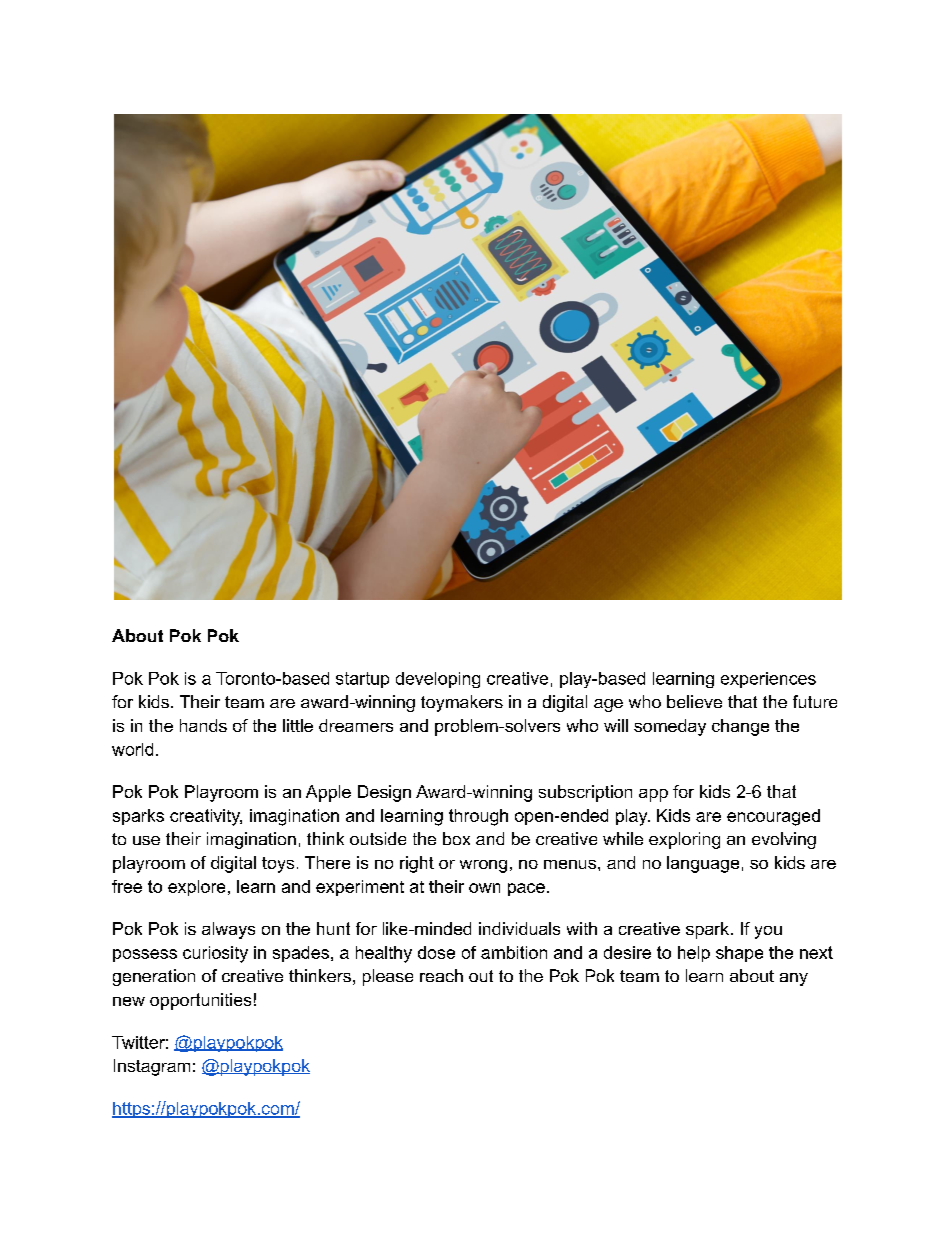 The image size is (952, 1233). I want to click on any, so click(794, 979).
